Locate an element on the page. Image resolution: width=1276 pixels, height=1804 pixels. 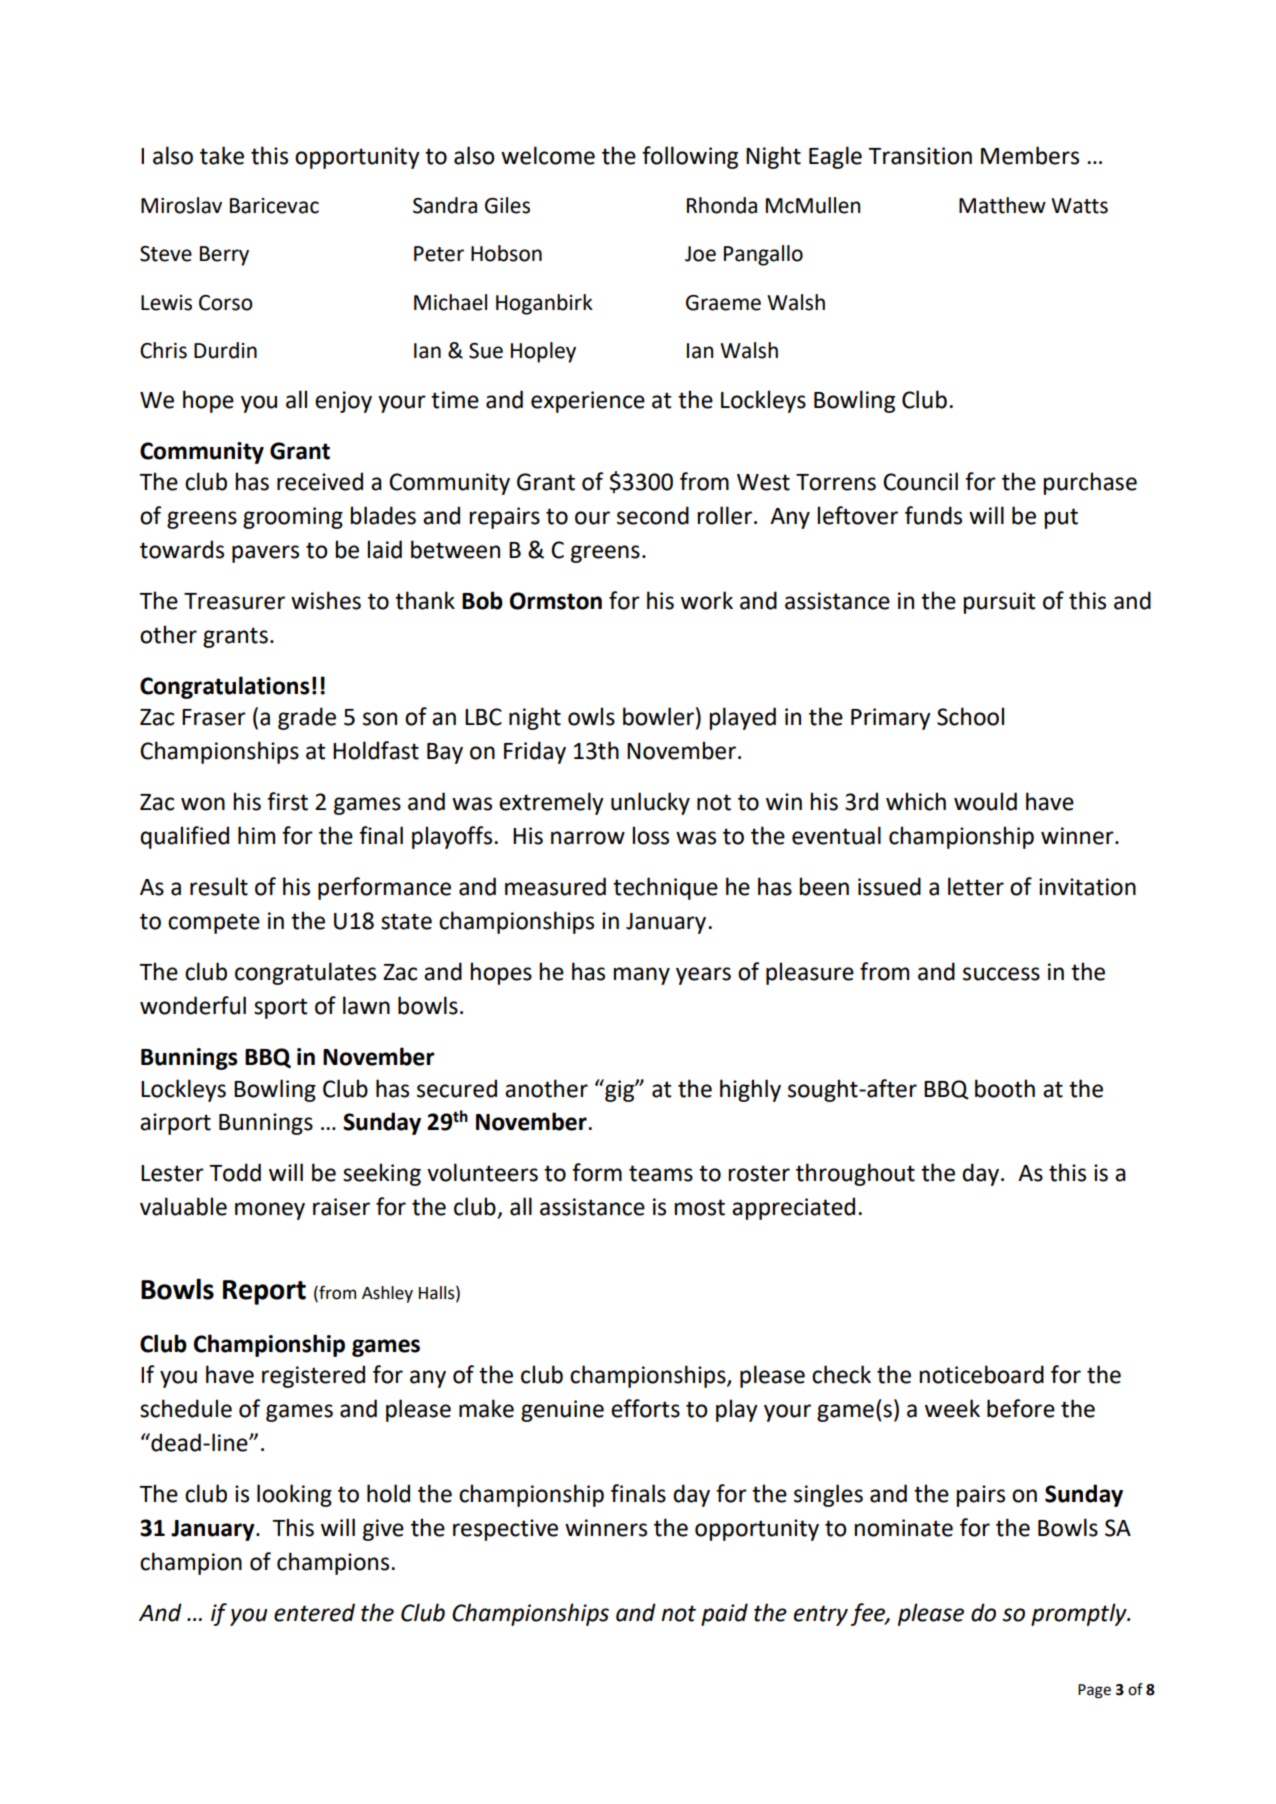
following is located at coordinates (690, 157).
